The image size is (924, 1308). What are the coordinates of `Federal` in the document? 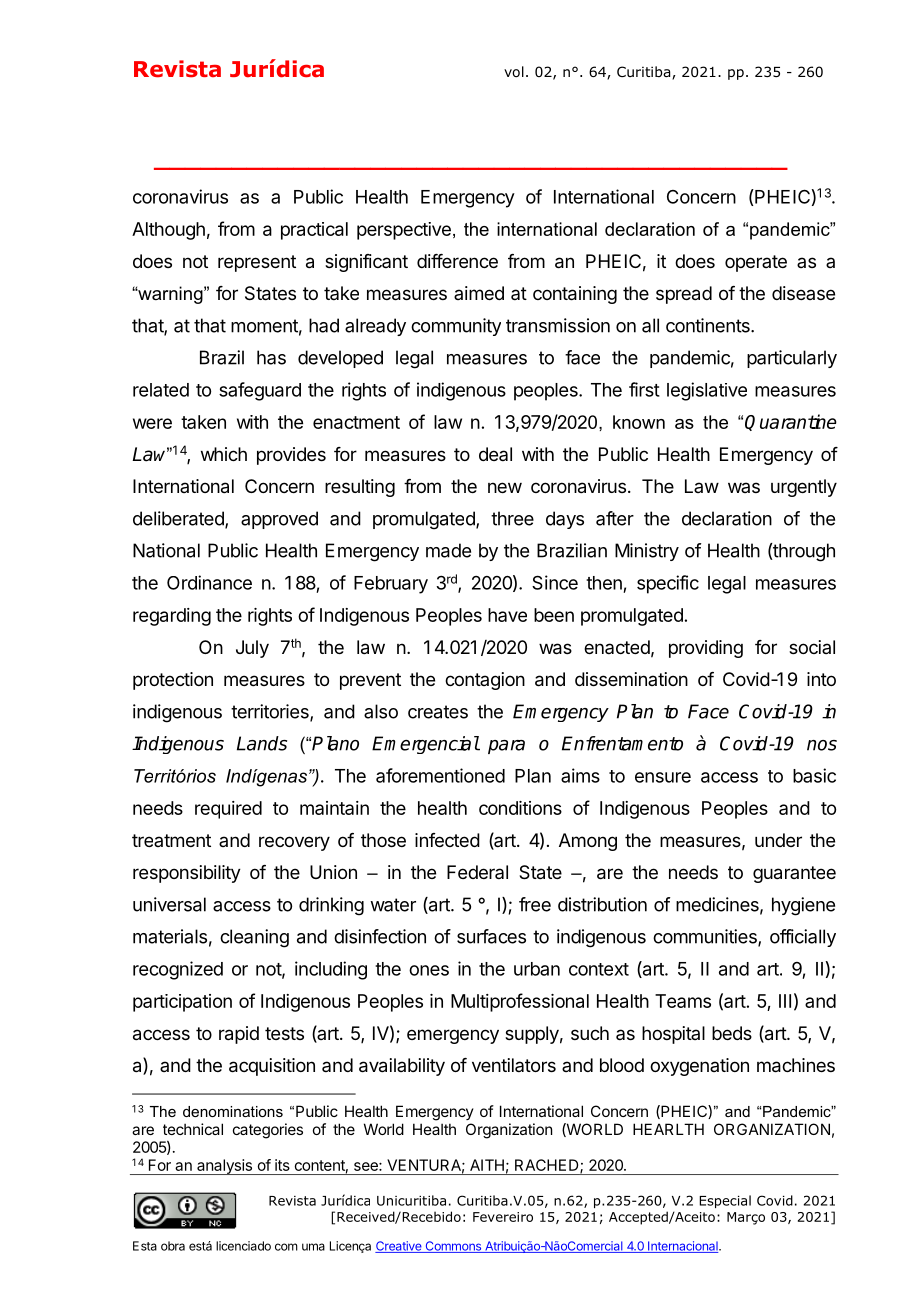 It's located at (477, 872).
